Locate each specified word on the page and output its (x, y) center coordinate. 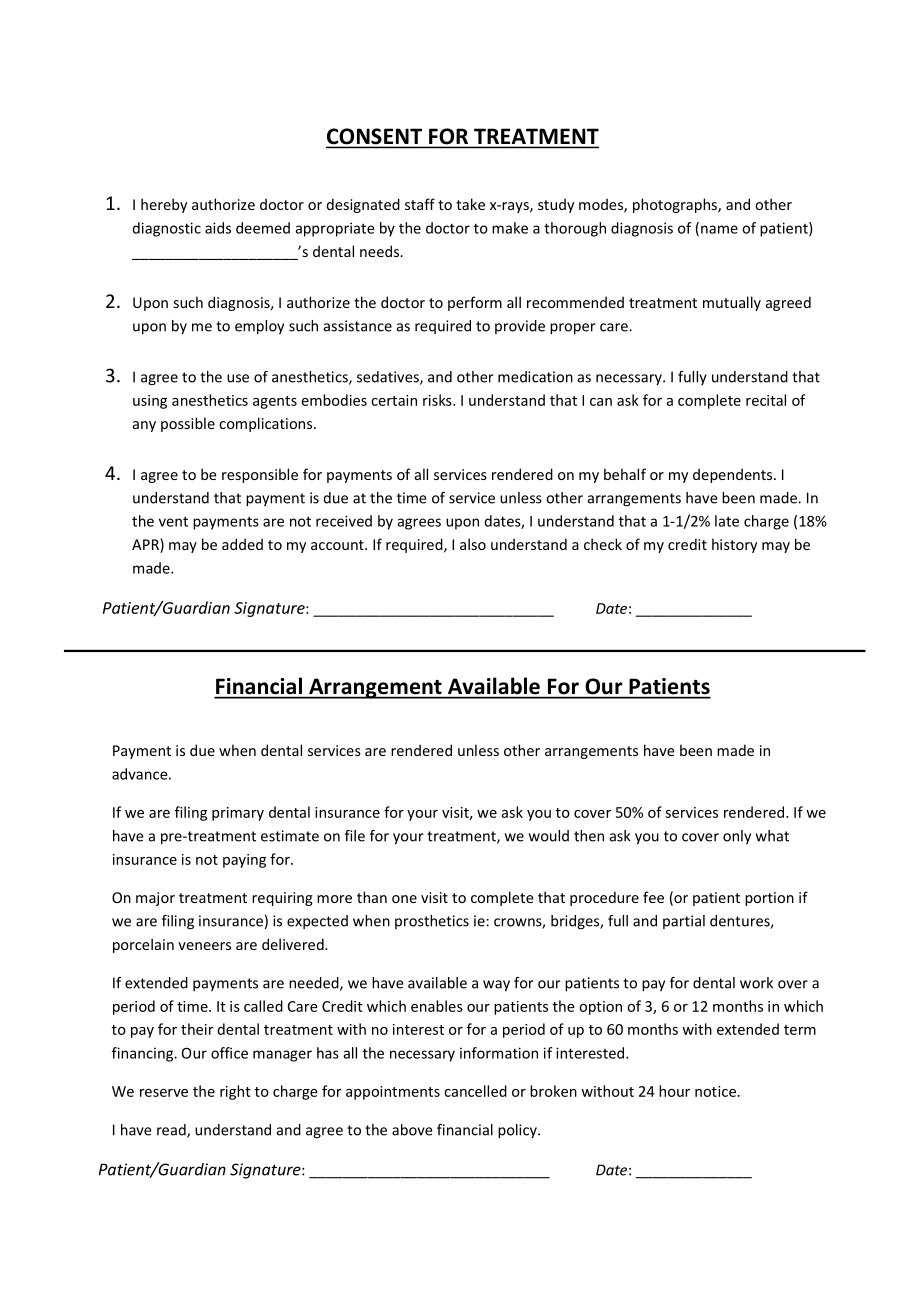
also (473, 544)
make (510, 228)
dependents (734, 475)
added (242, 544)
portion (769, 899)
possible (188, 424)
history (734, 545)
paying (244, 861)
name (719, 229)
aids (218, 228)
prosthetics (432, 922)
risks (438, 400)
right (235, 1092)
